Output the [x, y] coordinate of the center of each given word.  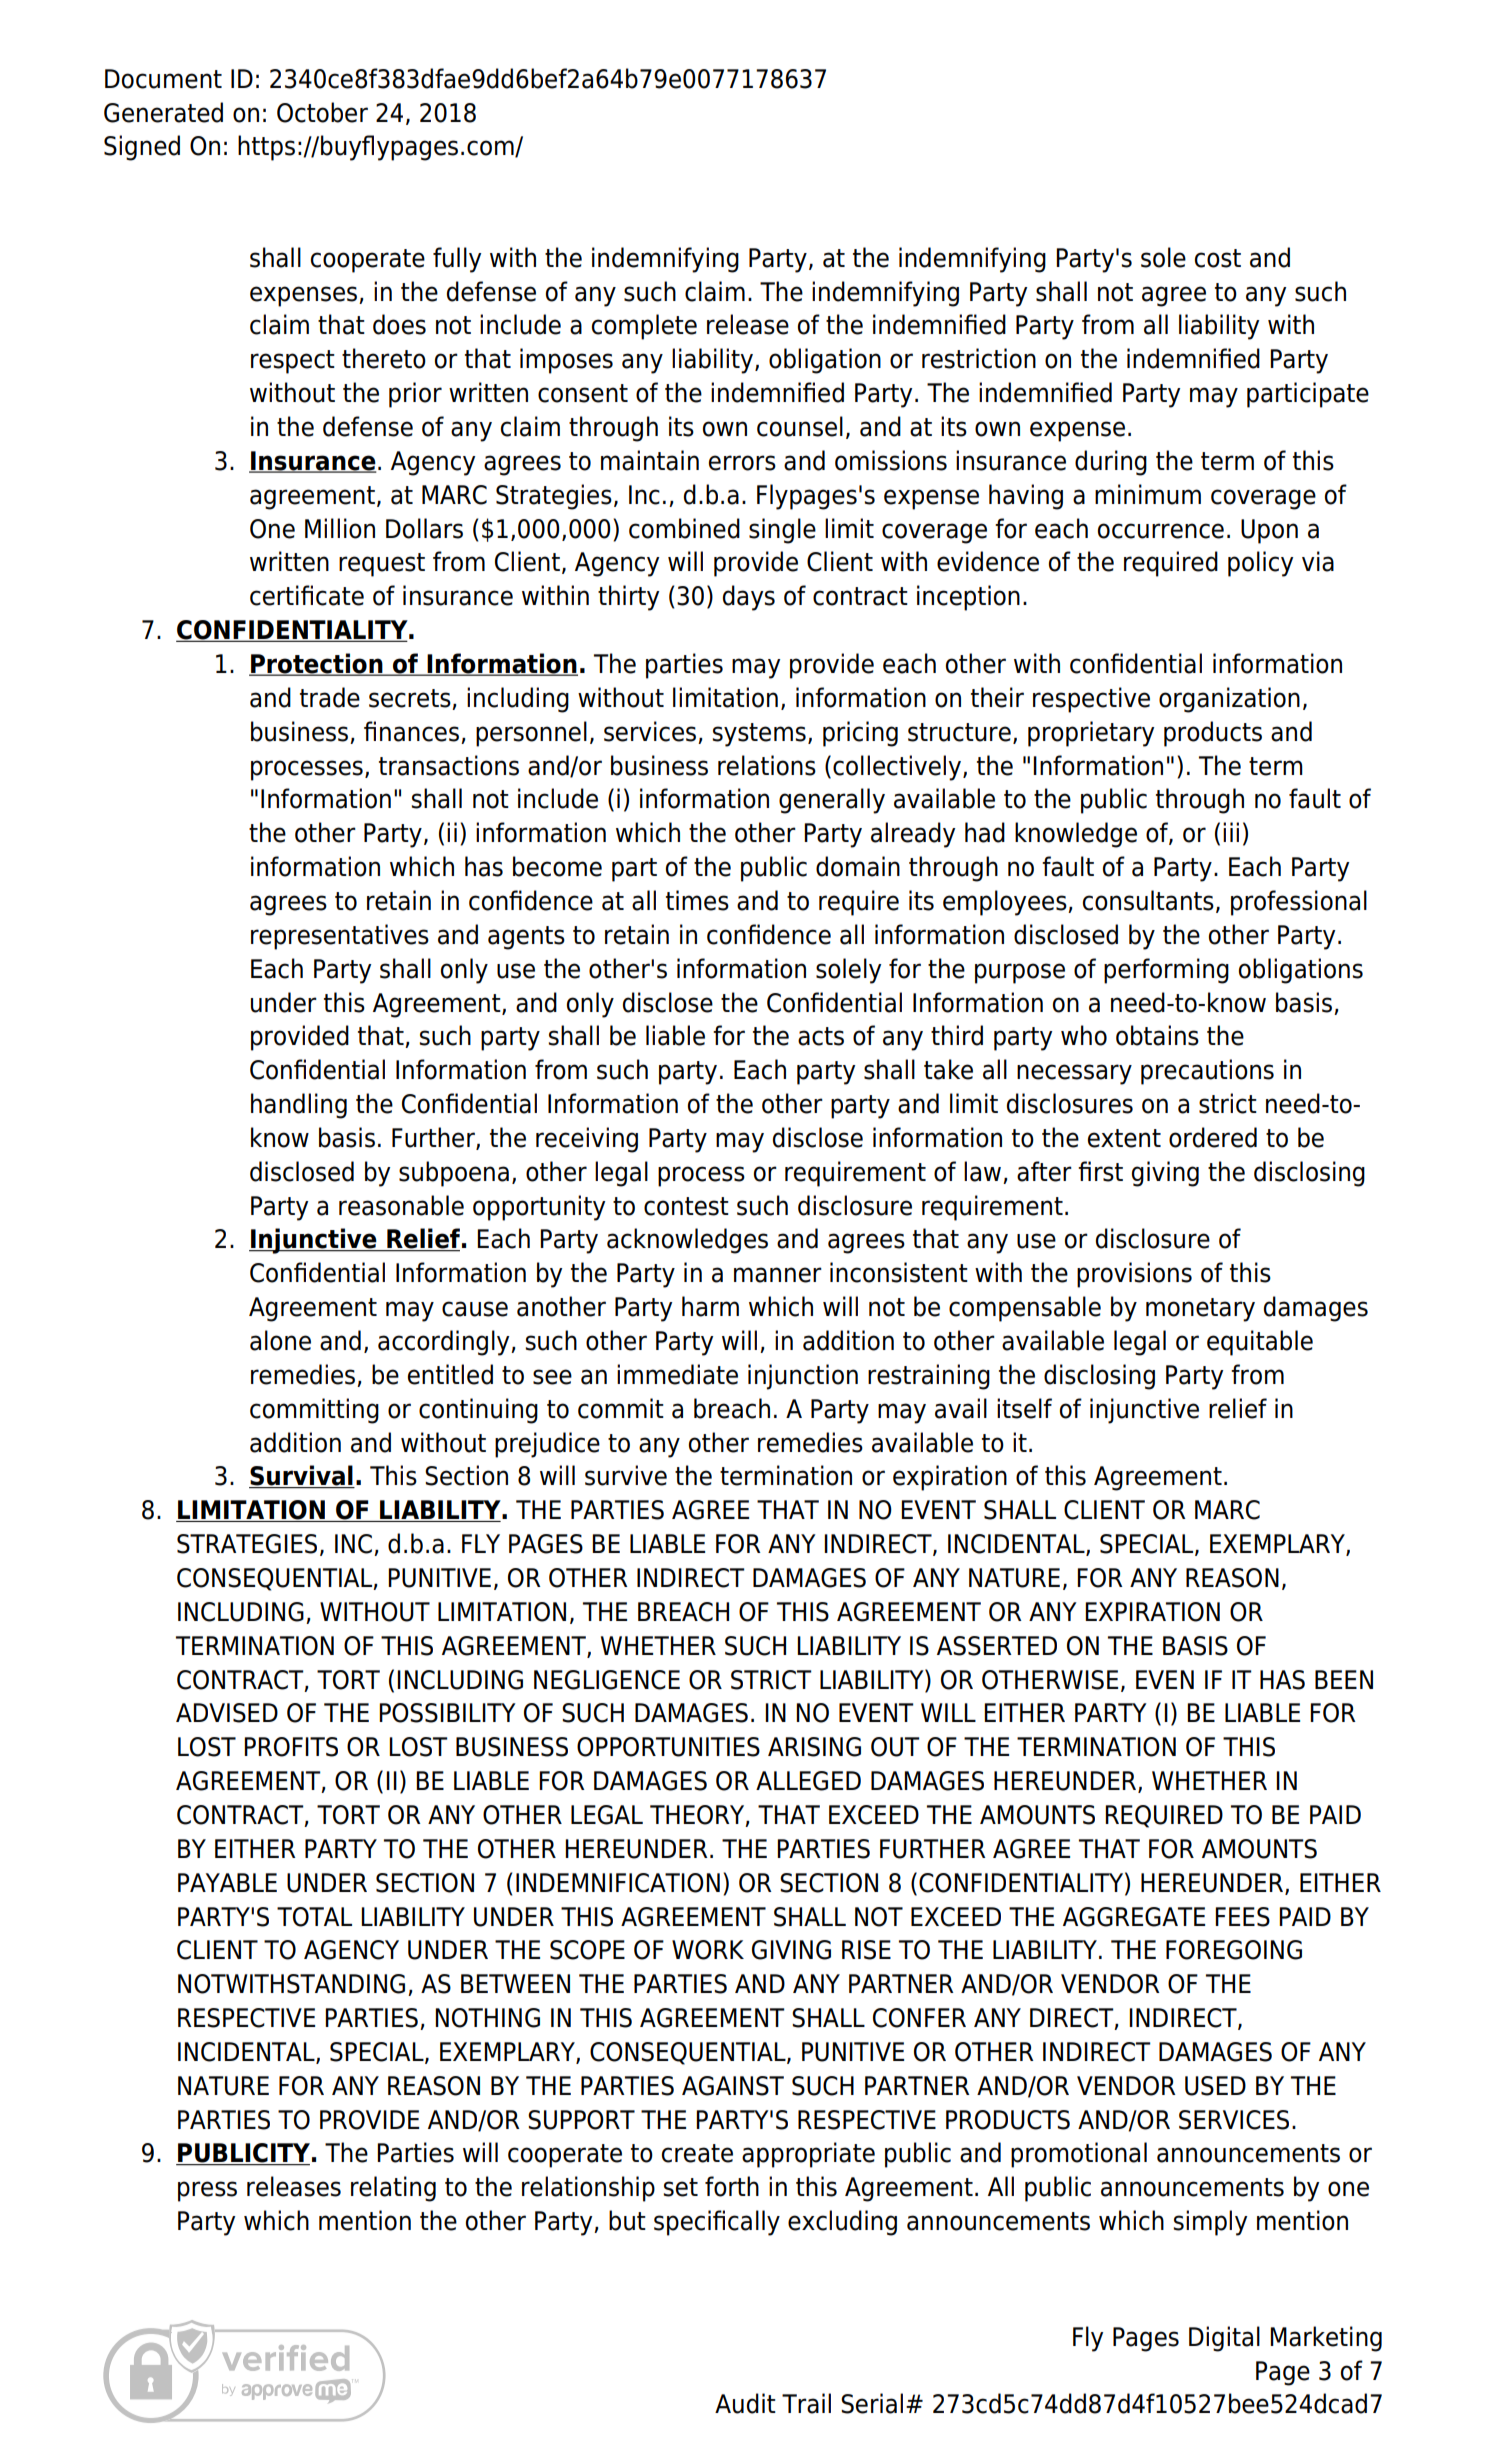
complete [644, 327]
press [207, 2191]
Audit [745, 2403]
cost [1218, 258]
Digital [1224, 2339]
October [322, 112]
